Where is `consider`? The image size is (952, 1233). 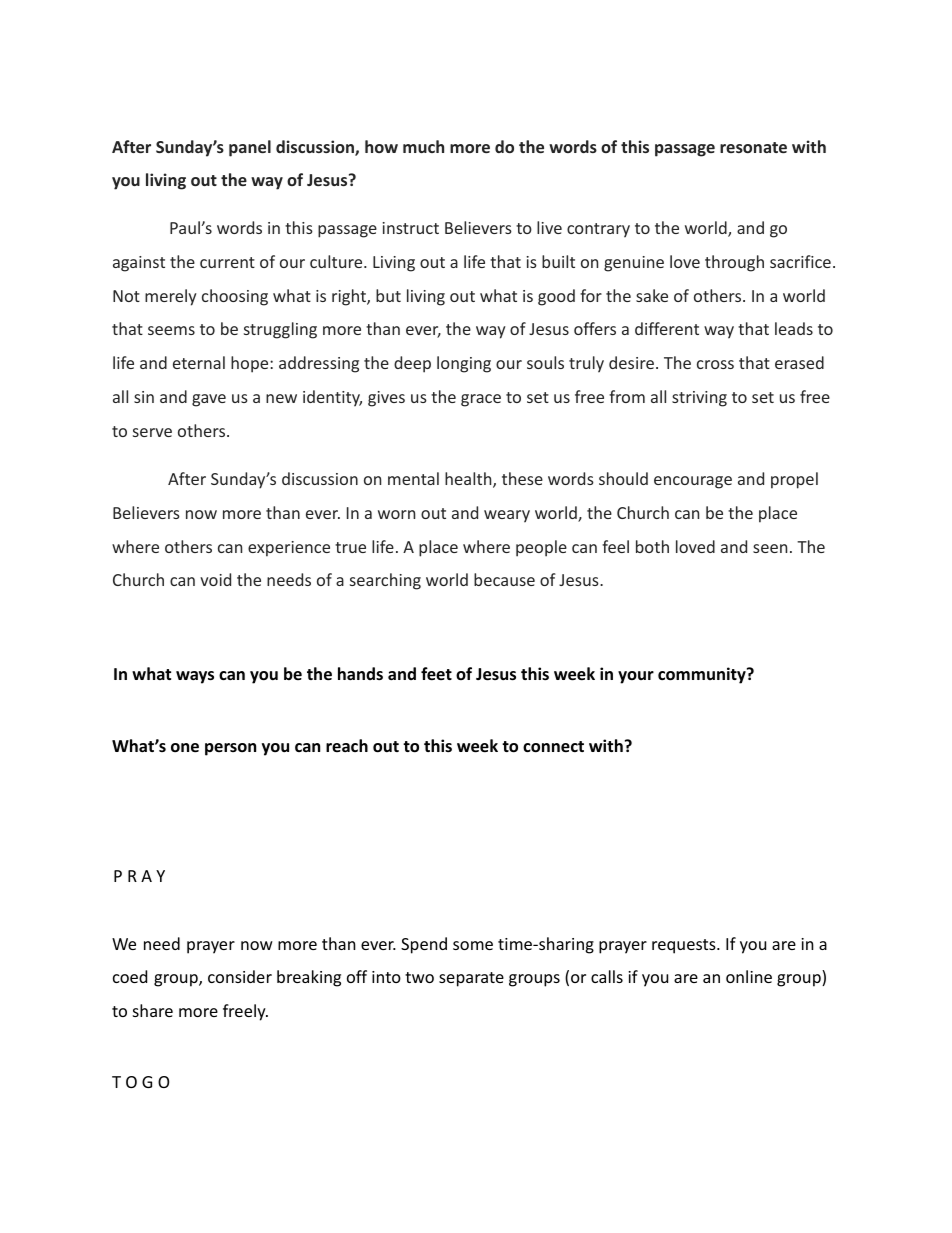
consider is located at coordinates (240, 976).
